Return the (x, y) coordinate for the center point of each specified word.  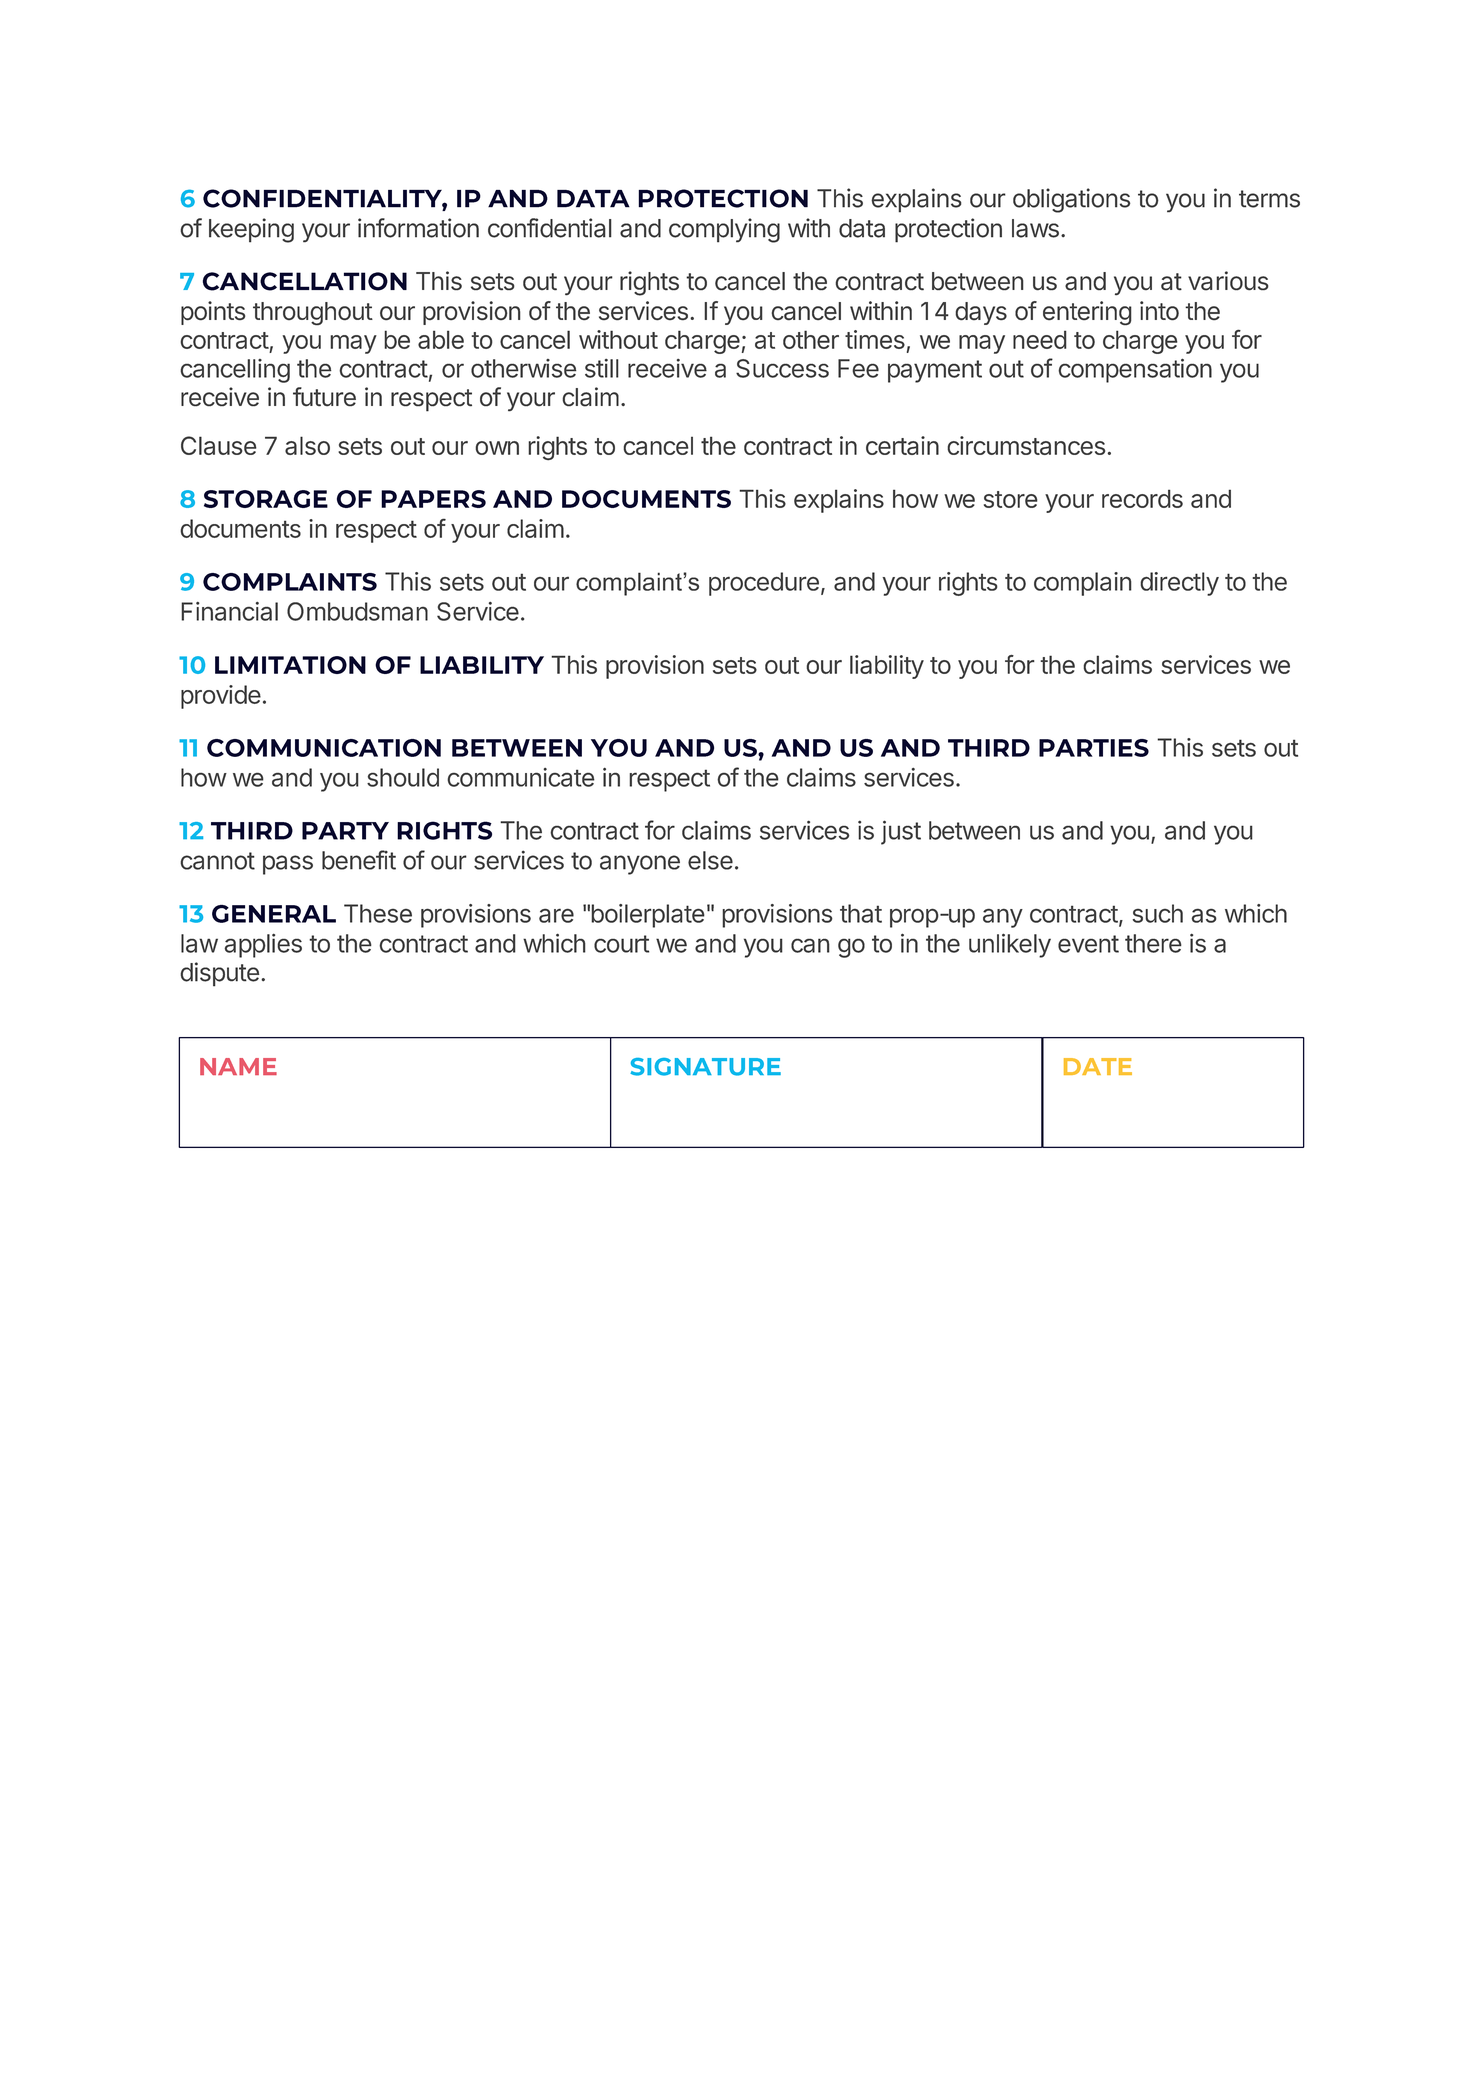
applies (263, 945)
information (418, 228)
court (621, 944)
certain (902, 445)
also (307, 445)
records (1142, 498)
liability (887, 667)
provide (221, 697)
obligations (1072, 200)
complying (724, 230)
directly (1179, 584)
